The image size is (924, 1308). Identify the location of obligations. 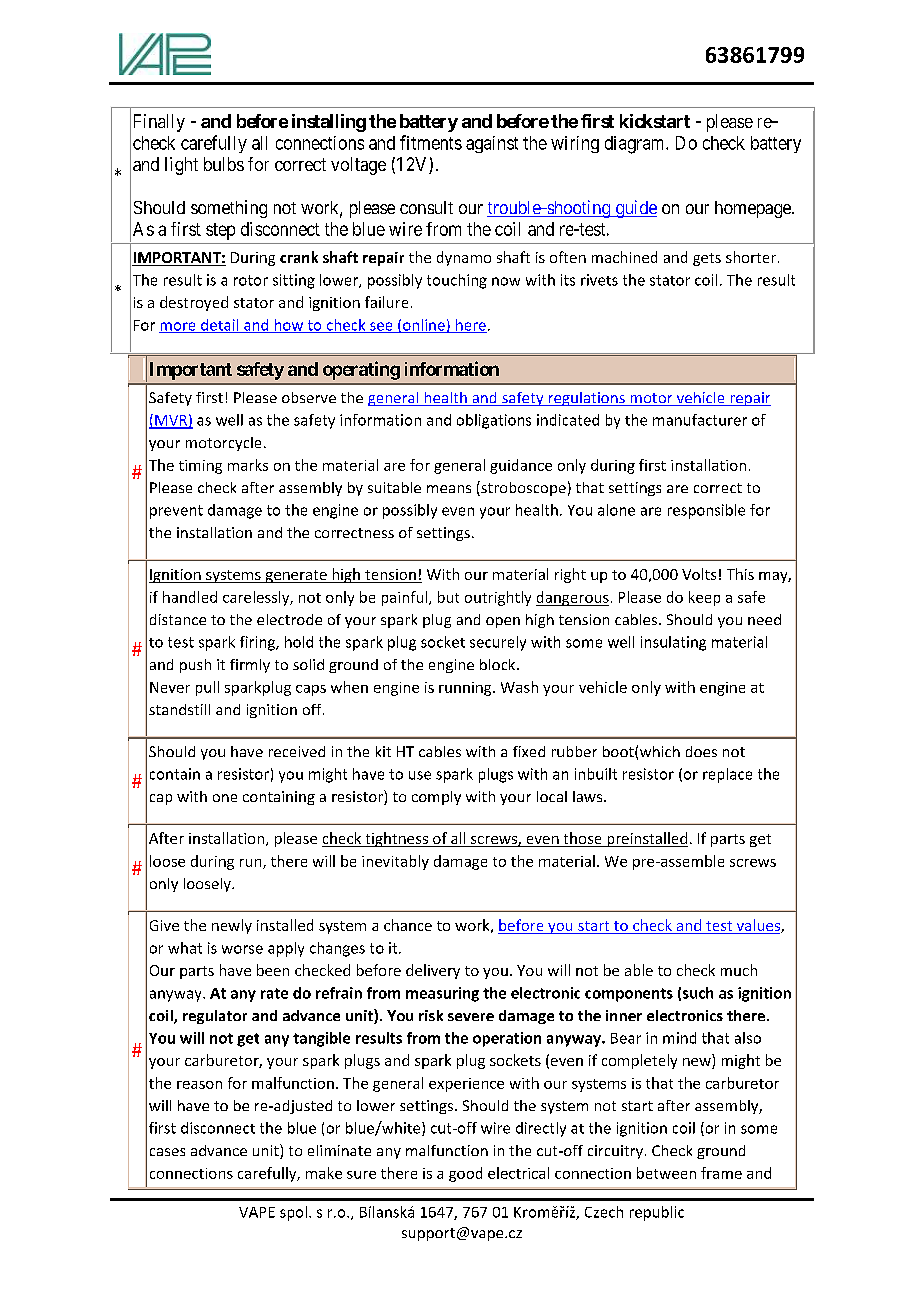
(494, 421).
